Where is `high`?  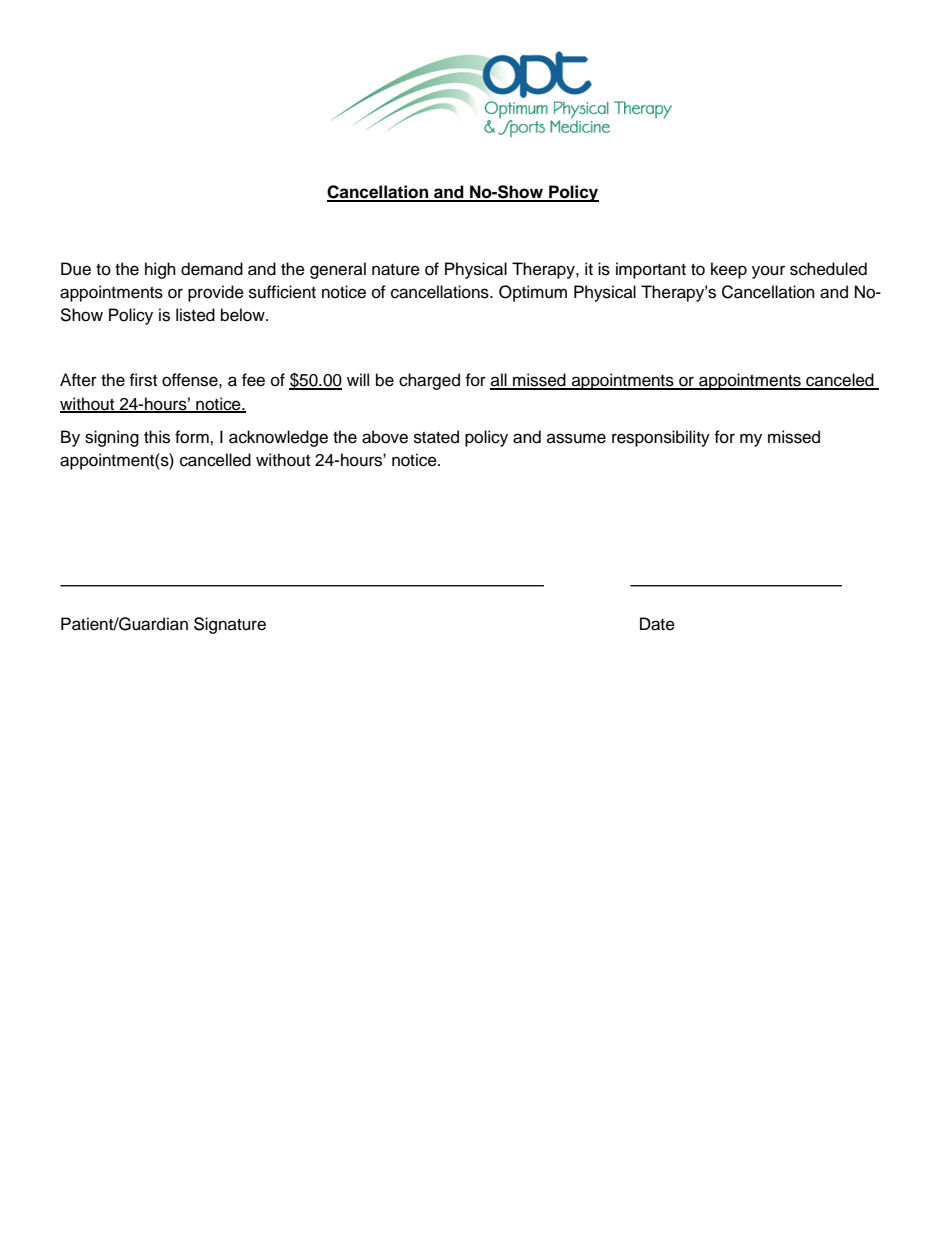 high is located at coordinates (160, 270).
